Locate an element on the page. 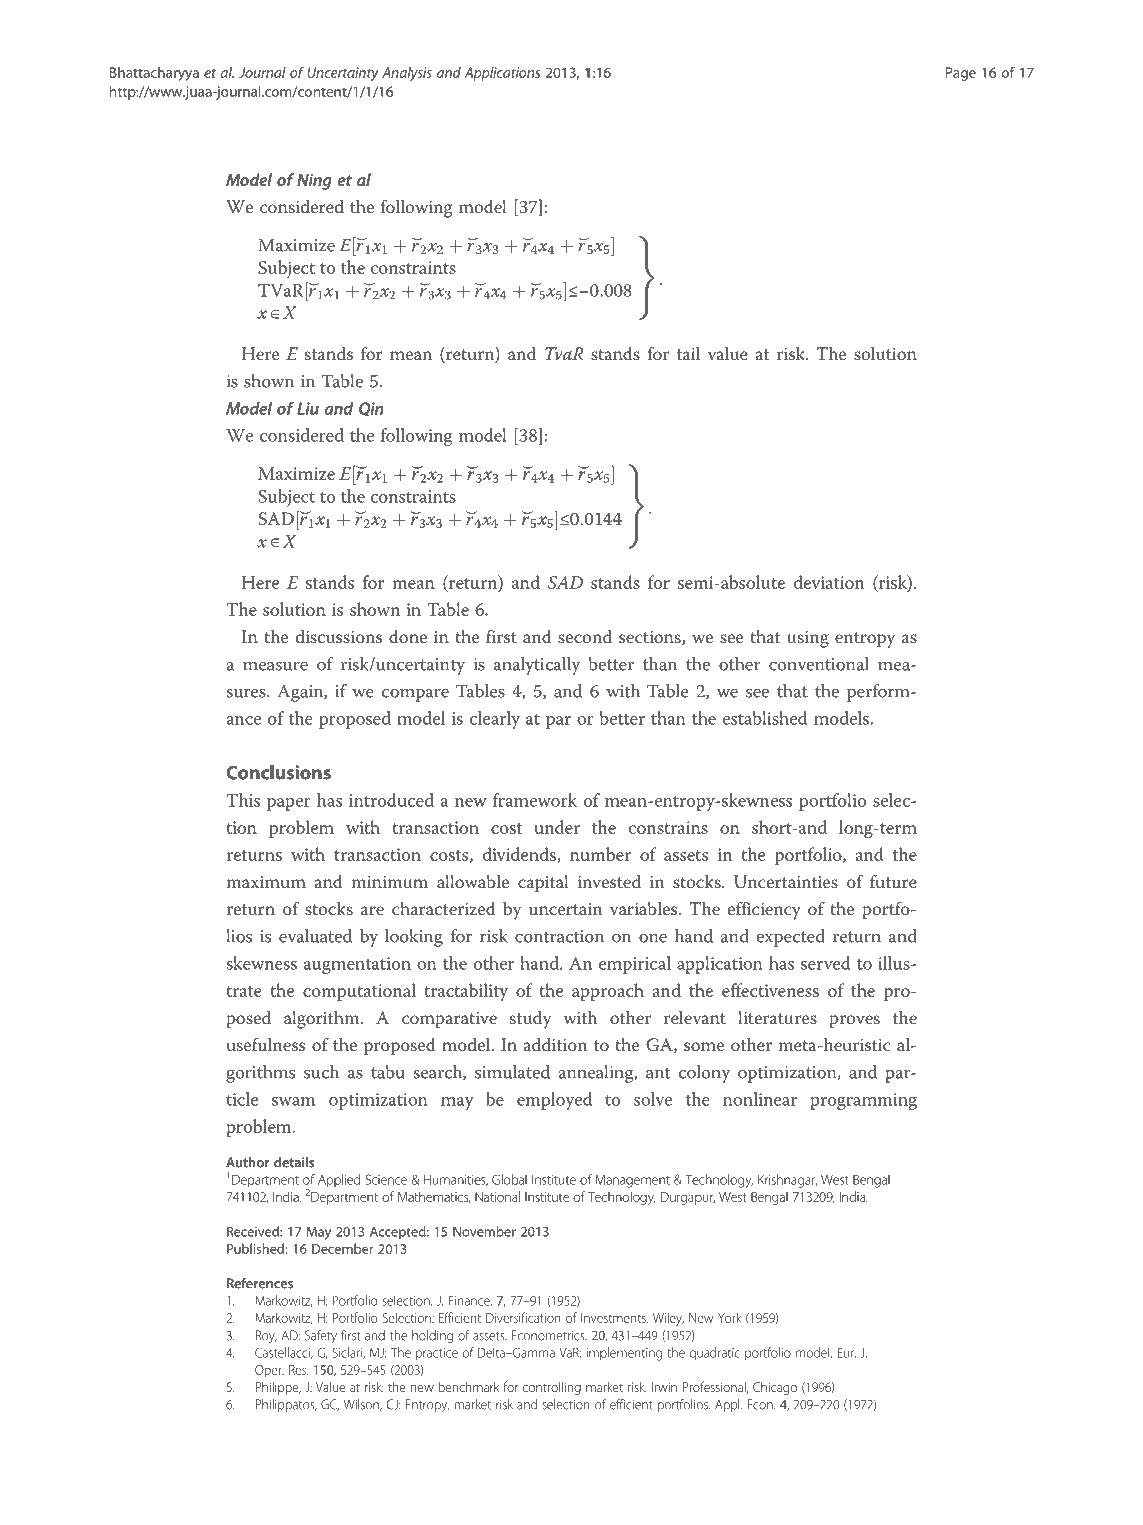 The width and height of the document is (1143, 1525). controlling is located at coordinates (552, 1388).
